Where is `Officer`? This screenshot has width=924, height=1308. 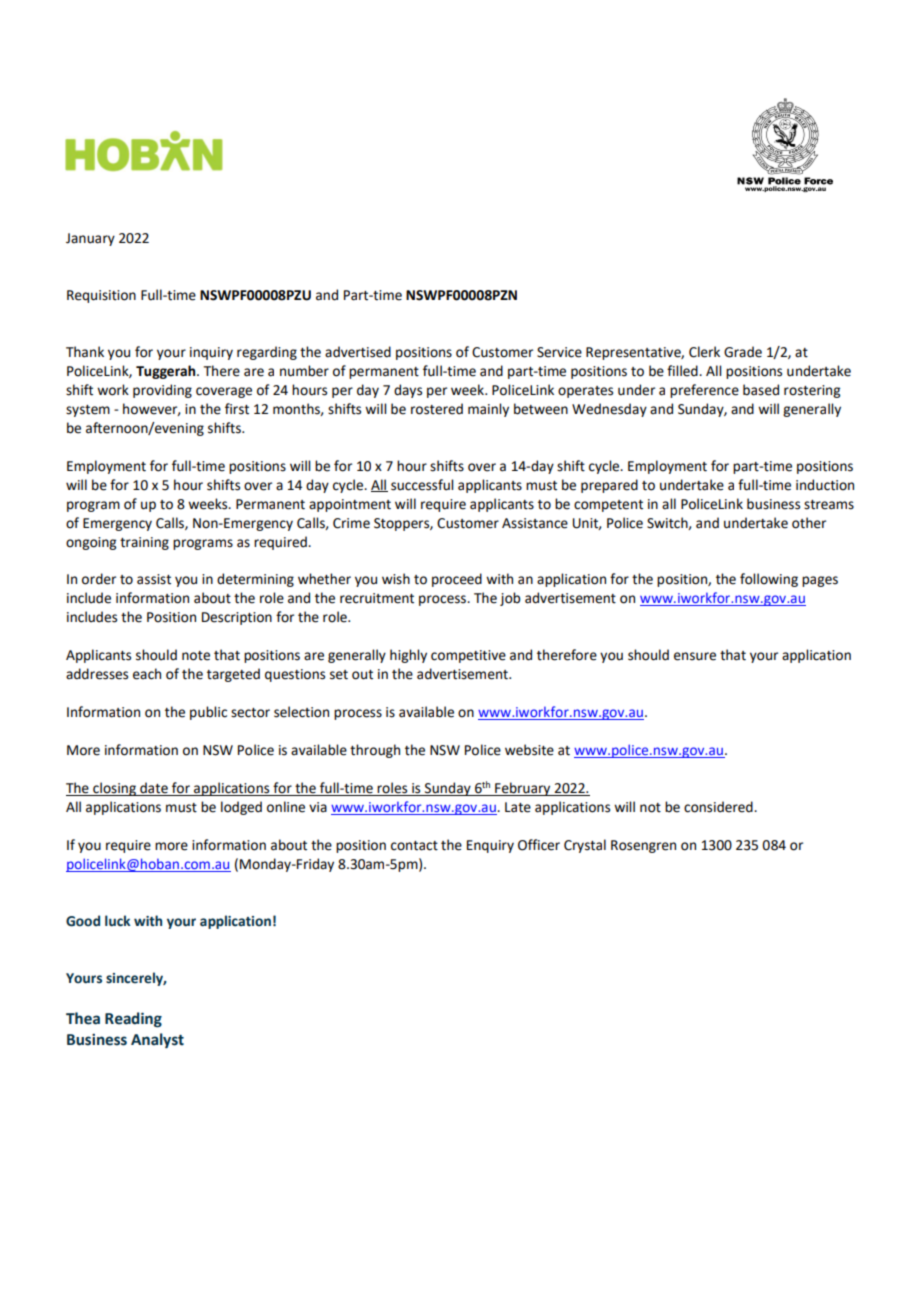
Officer is located at coordinates (539, 845).
